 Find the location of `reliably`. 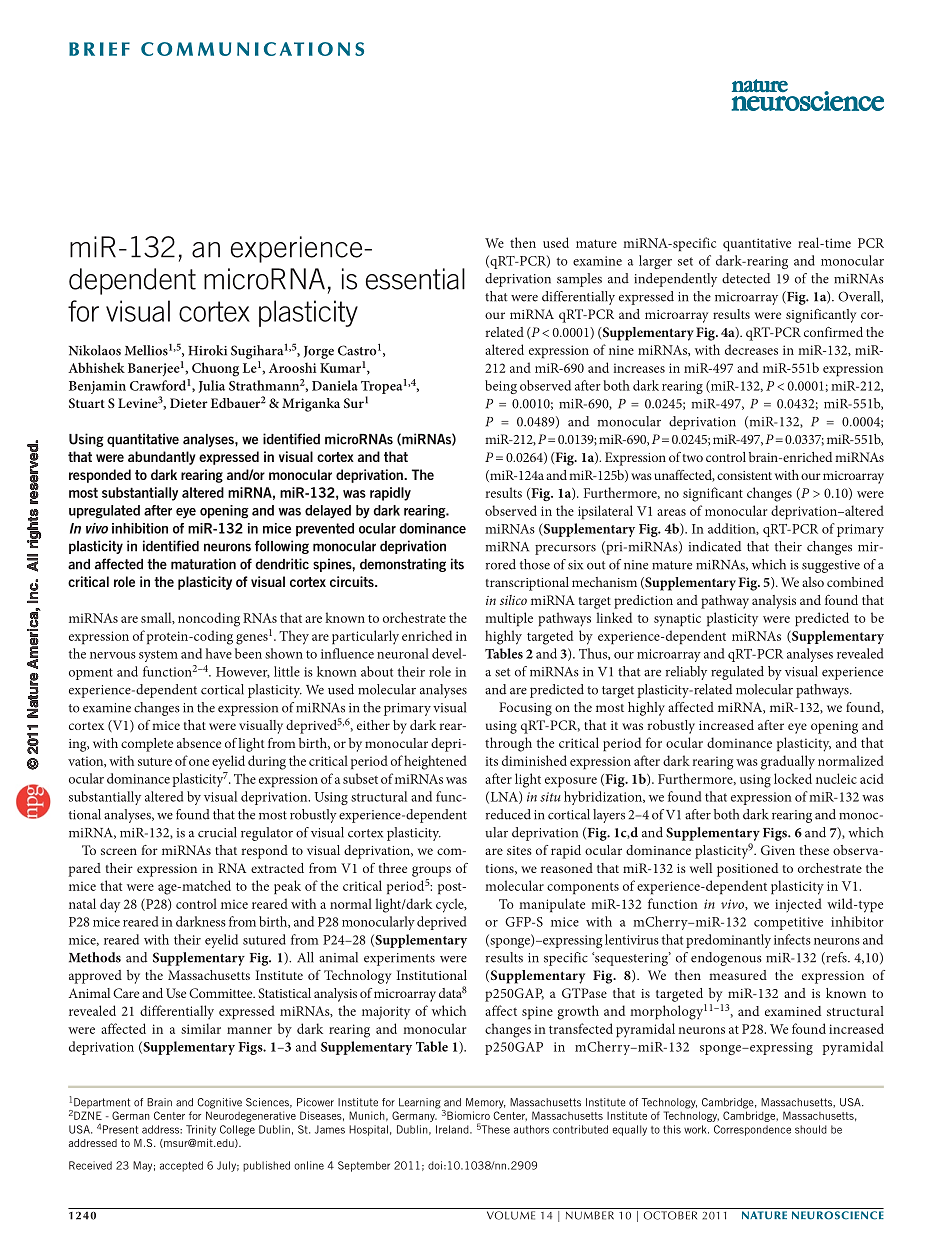

reliably is located at coordinates (686, 673).
